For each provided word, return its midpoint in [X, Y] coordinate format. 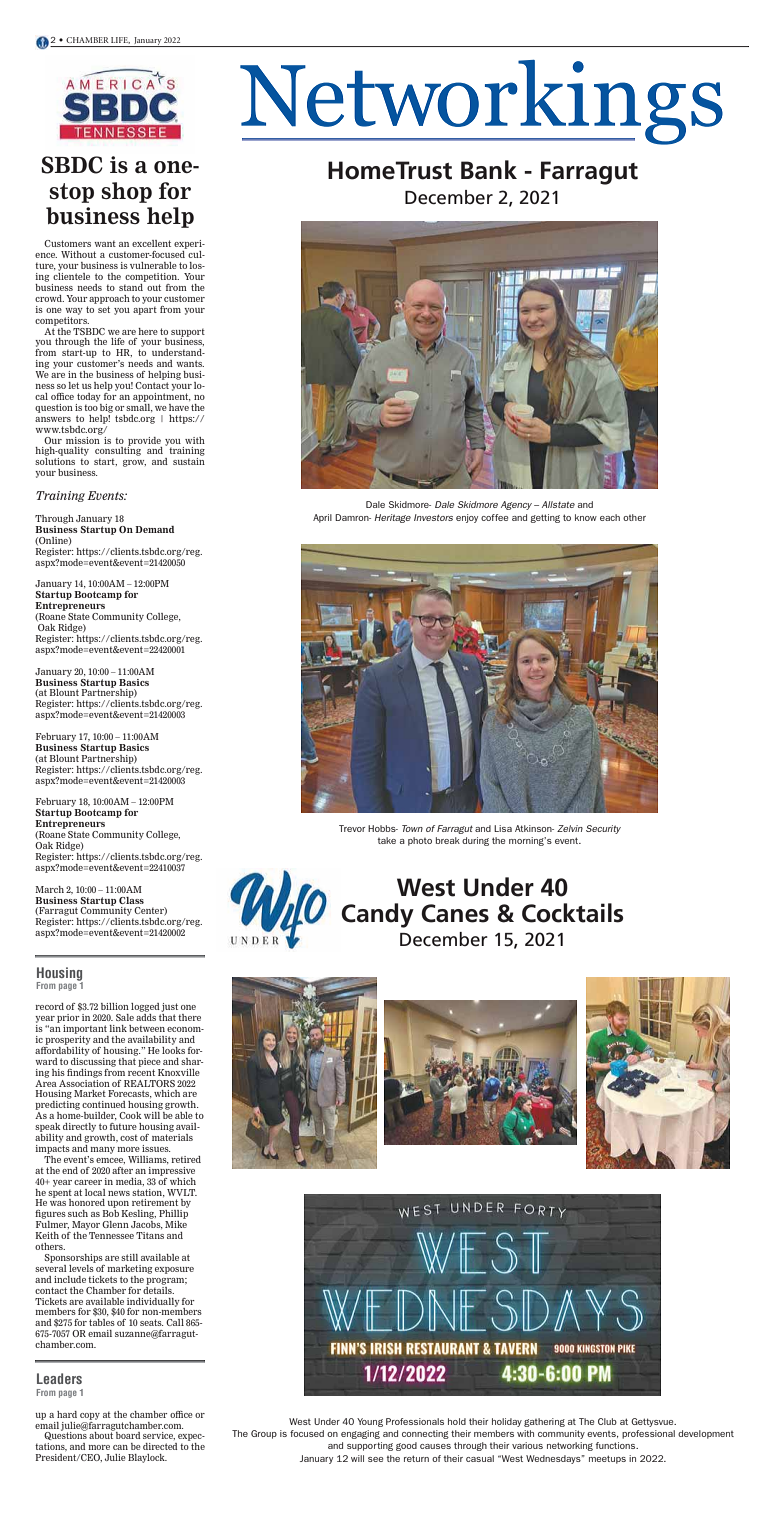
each [610, 517]
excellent [151, 243]
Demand [154, 529]
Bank [489, 170]
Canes [455, 913]
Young [370, 1422]
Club [607, 1421]
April [322, 518]
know [586, 517]
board [127, 1434]
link [118, 1028]
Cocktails [572, 913]
